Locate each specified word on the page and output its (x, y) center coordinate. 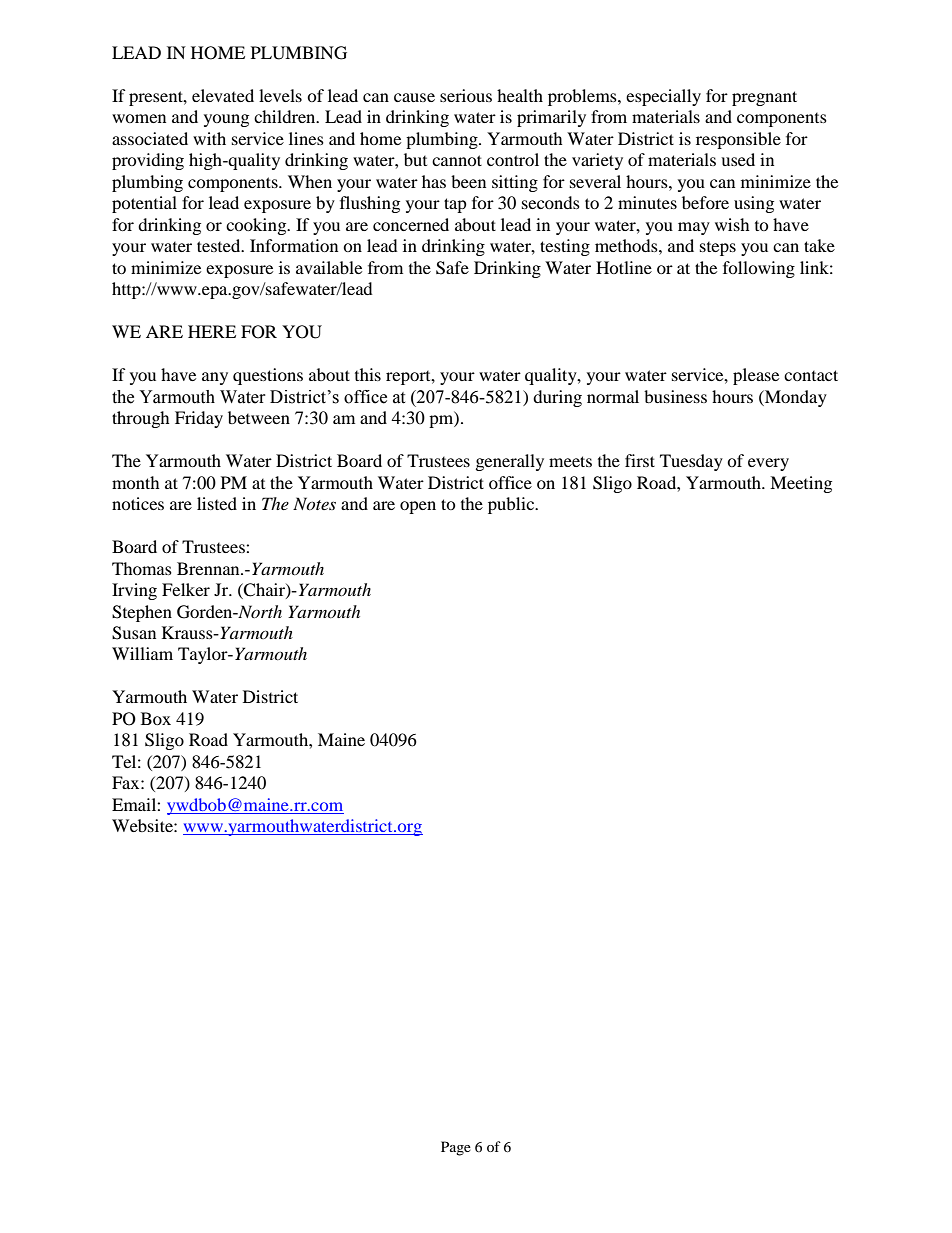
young (226, 120)
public (512, 505)
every (768, 464)
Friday (199, 419)
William (142, 653)
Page (456, 1148)
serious (466, 95)
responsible (738, 140)
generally (510, 462)
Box (156, 718)
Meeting (801, 484)
